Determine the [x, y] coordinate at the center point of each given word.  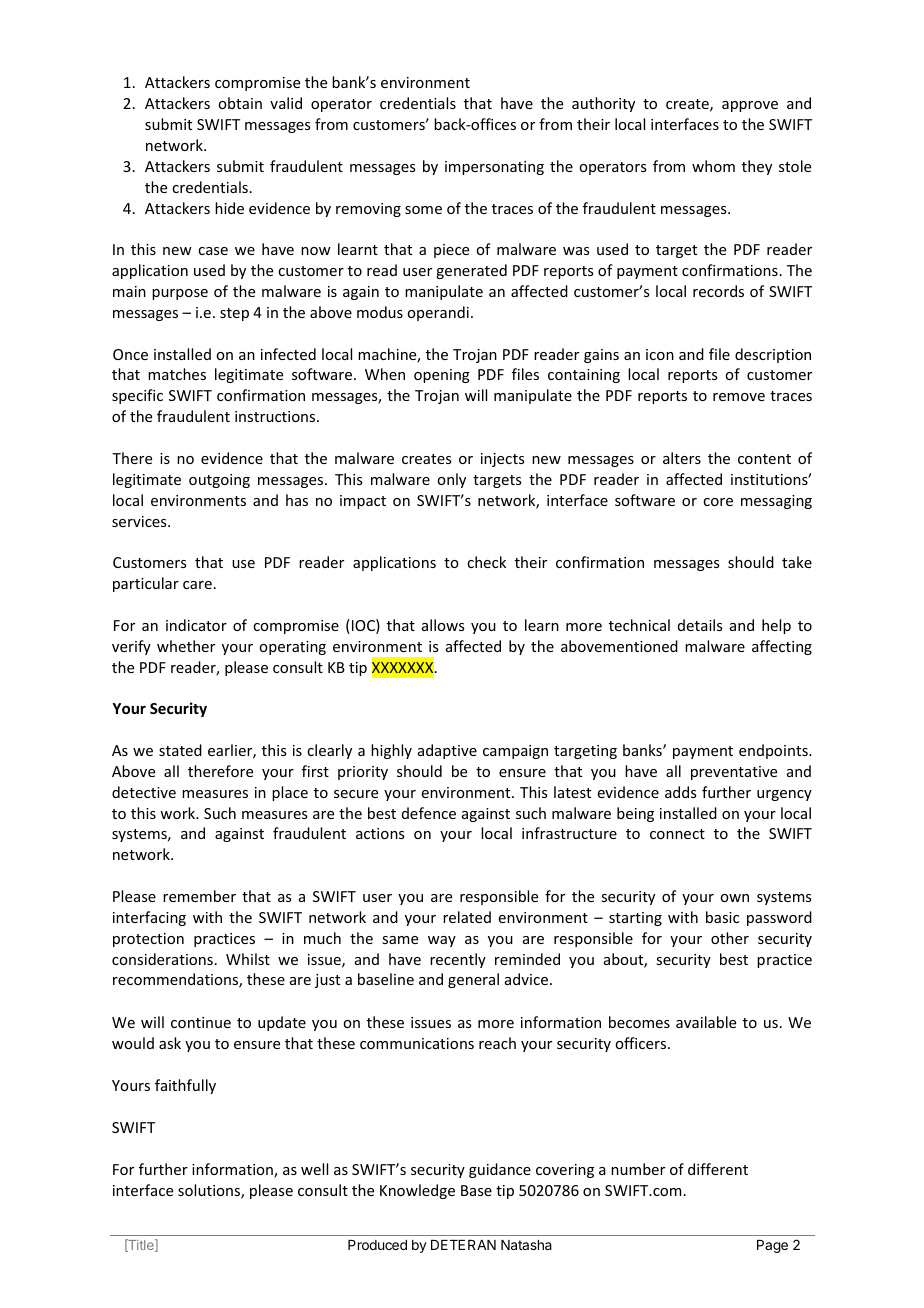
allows [443, 625]
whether [186, 646]
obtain [240, 103]
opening [442, 376]
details [700, 625]
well [314, 1169]
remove [739, 397]
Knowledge [417, 1191]
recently [458, 960]
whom [713, 166]
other [730, 938]
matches [177, 374]
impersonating [494, 168]
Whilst [248, 959]
